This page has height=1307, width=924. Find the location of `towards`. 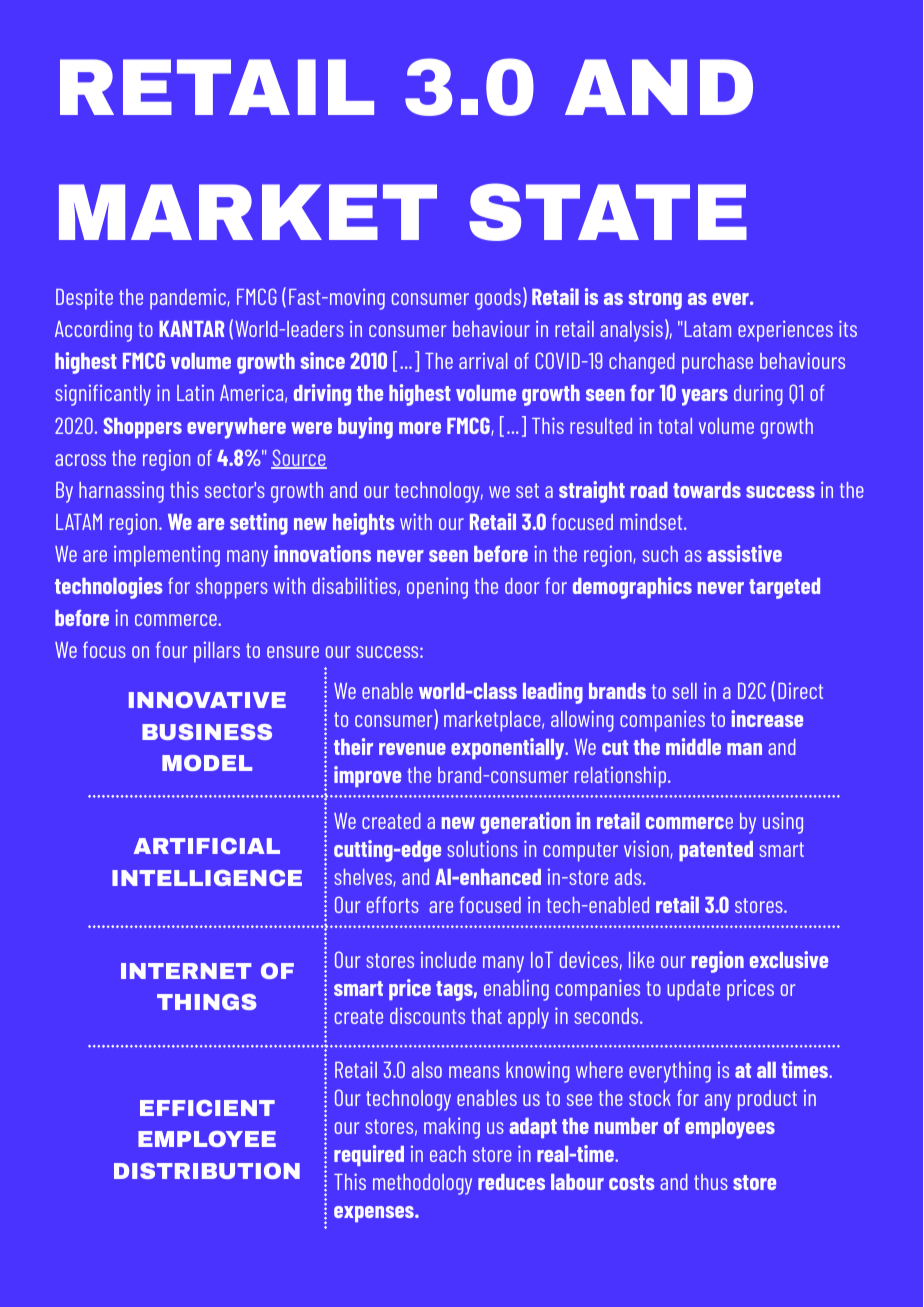

towards is located at coordinates (707, 490).
